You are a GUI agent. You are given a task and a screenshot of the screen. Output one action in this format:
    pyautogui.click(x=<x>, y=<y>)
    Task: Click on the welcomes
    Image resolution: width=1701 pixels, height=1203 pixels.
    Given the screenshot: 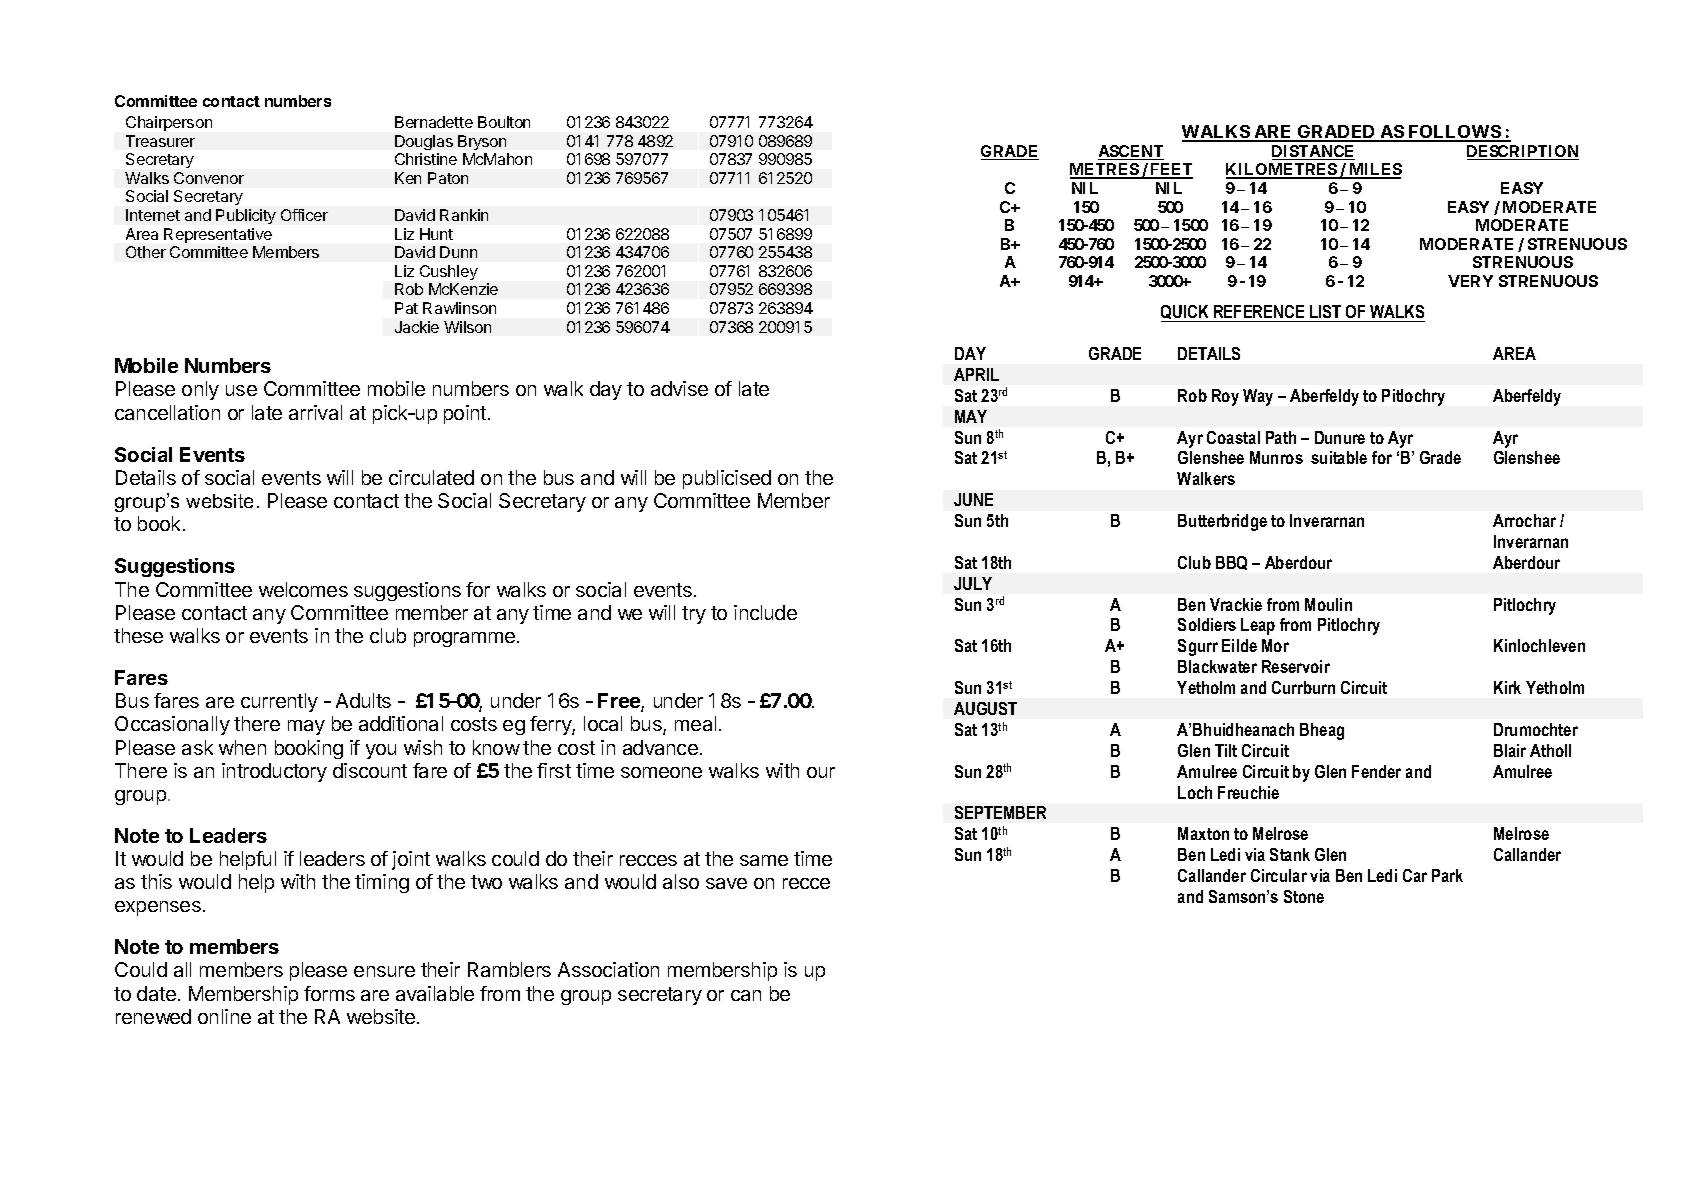 What is the action you would take?
    pyautogui.click(x=303, y=589)
